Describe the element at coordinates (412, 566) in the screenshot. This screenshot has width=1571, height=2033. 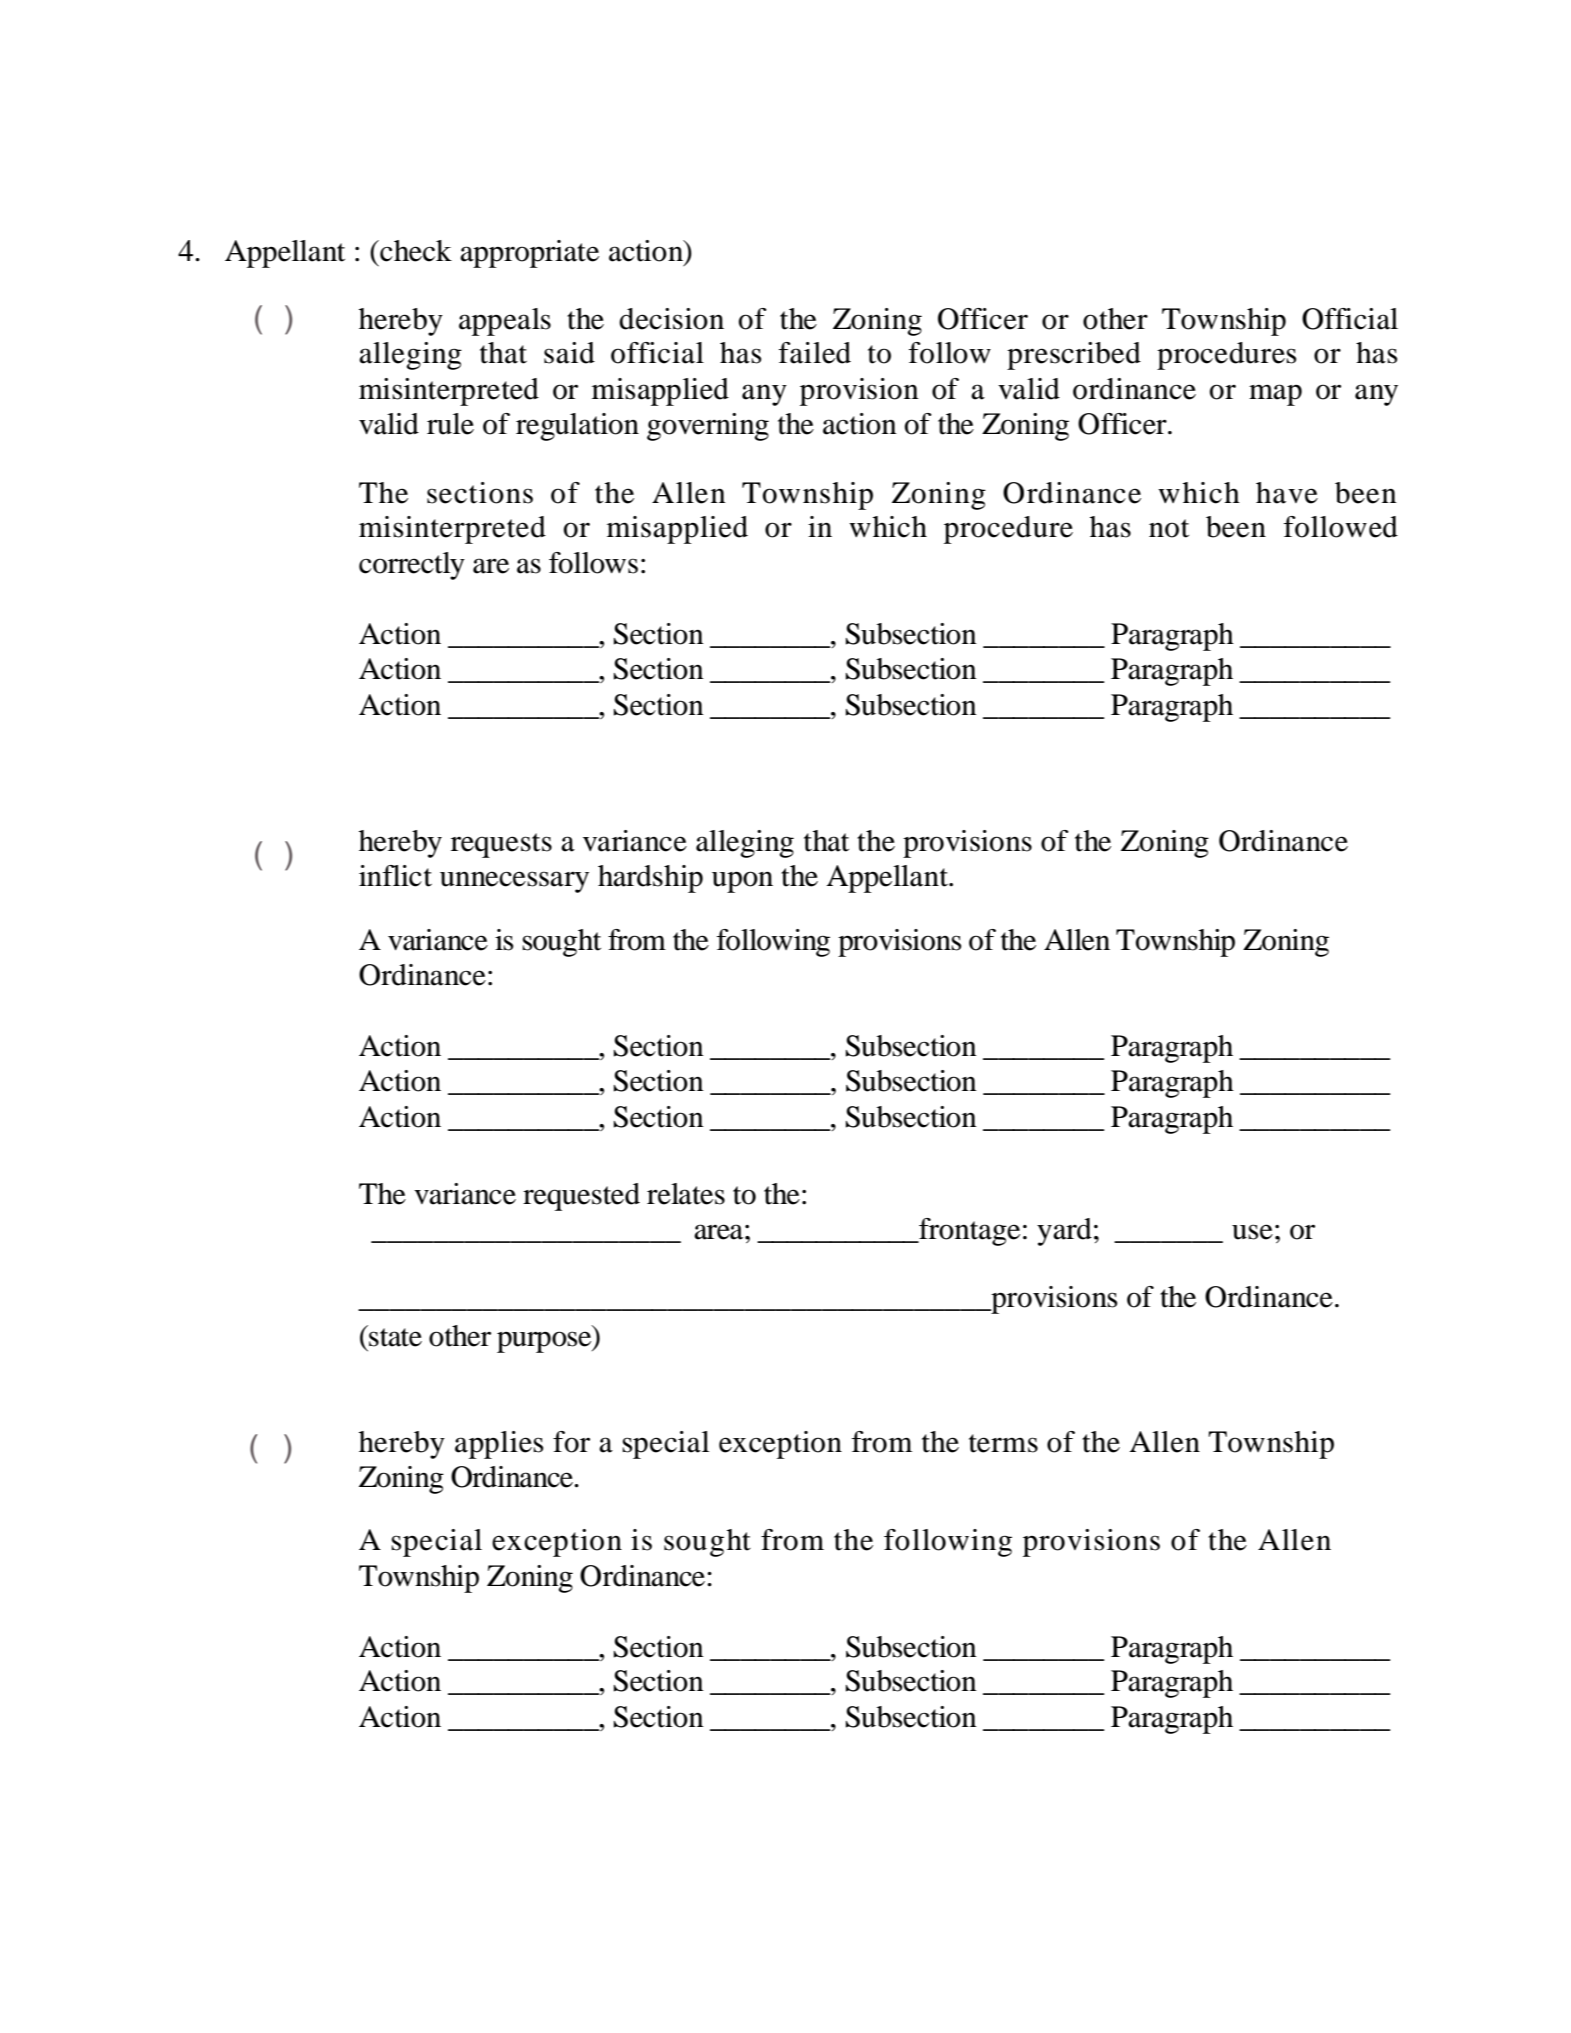
I see `correctly` at that location.
